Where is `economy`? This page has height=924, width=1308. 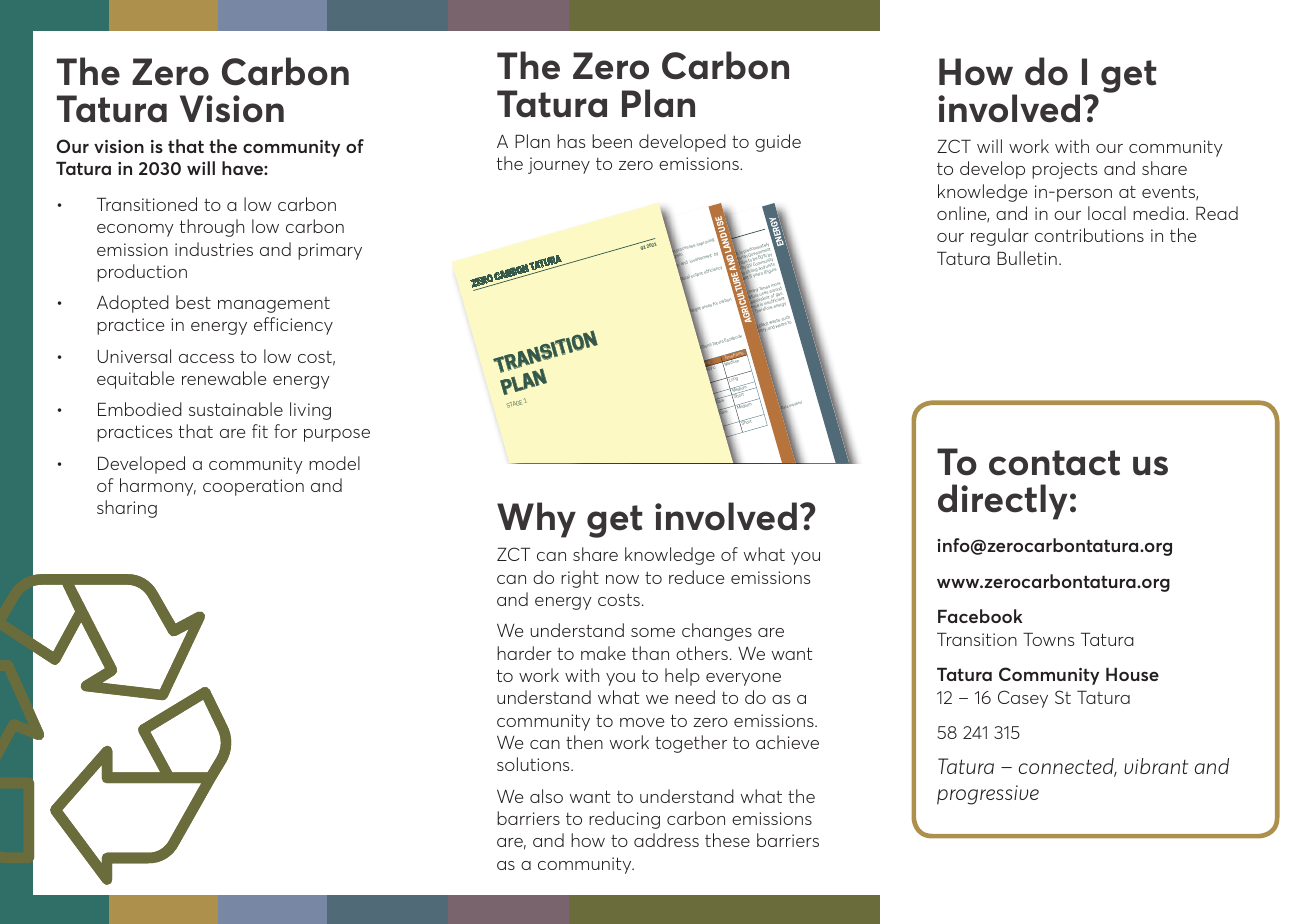
economy is located at coordinates (135, 230).
